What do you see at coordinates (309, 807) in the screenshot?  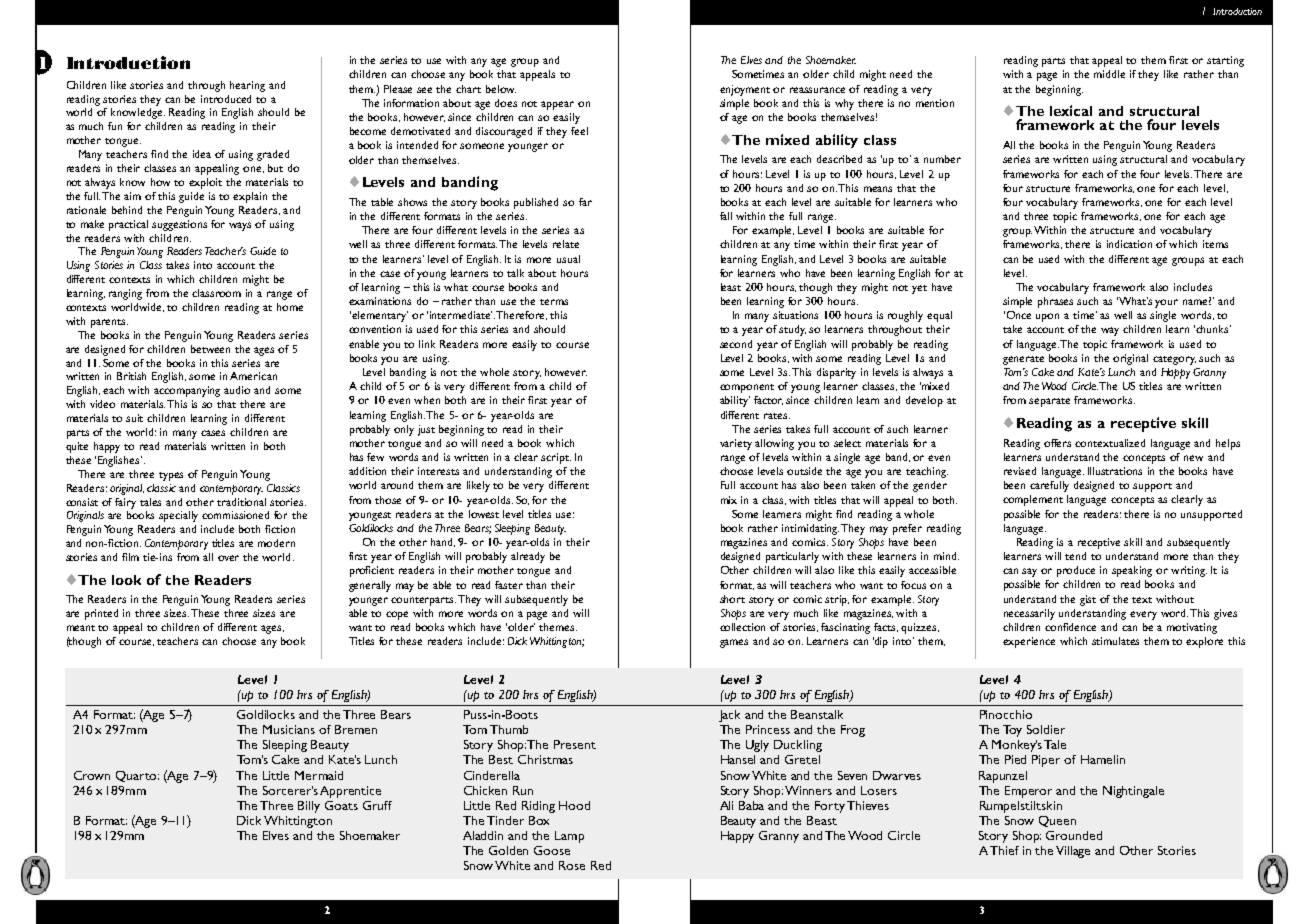 I see `Billy` at bounding box center [309, 807].
